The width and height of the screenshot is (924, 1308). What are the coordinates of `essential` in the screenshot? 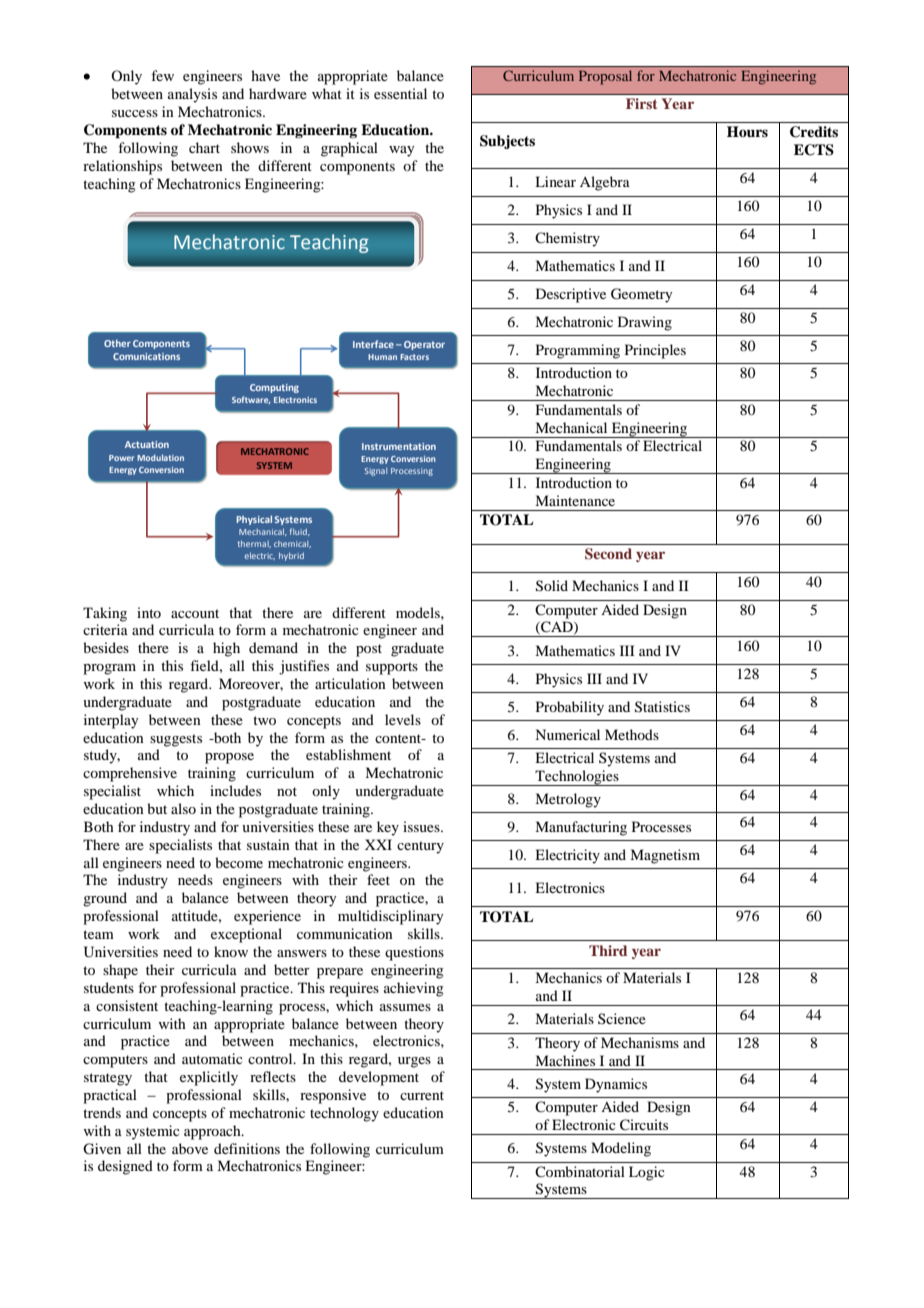 It's located at (400, 93).
